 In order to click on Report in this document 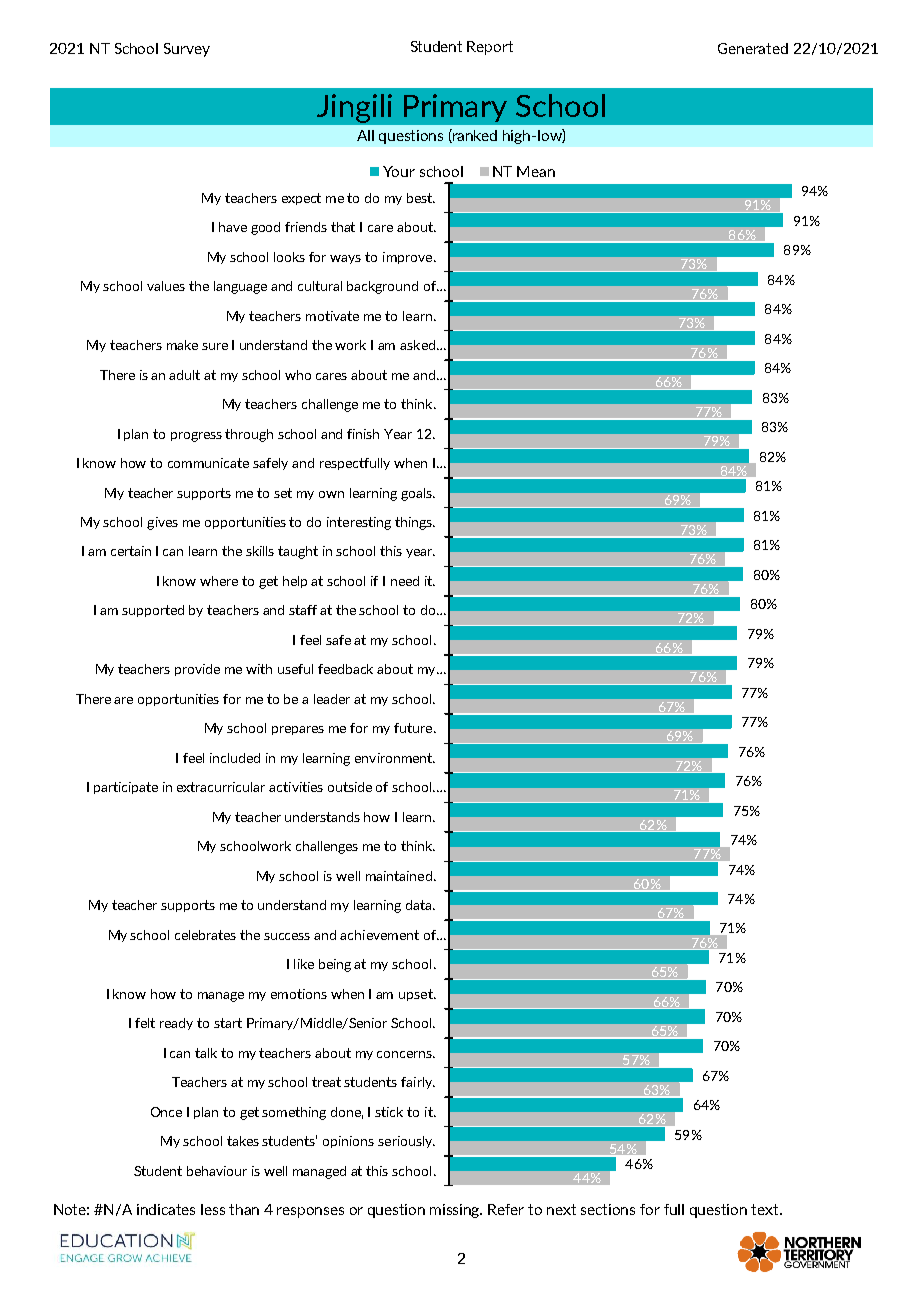, I will do `click(490, 48)`.
